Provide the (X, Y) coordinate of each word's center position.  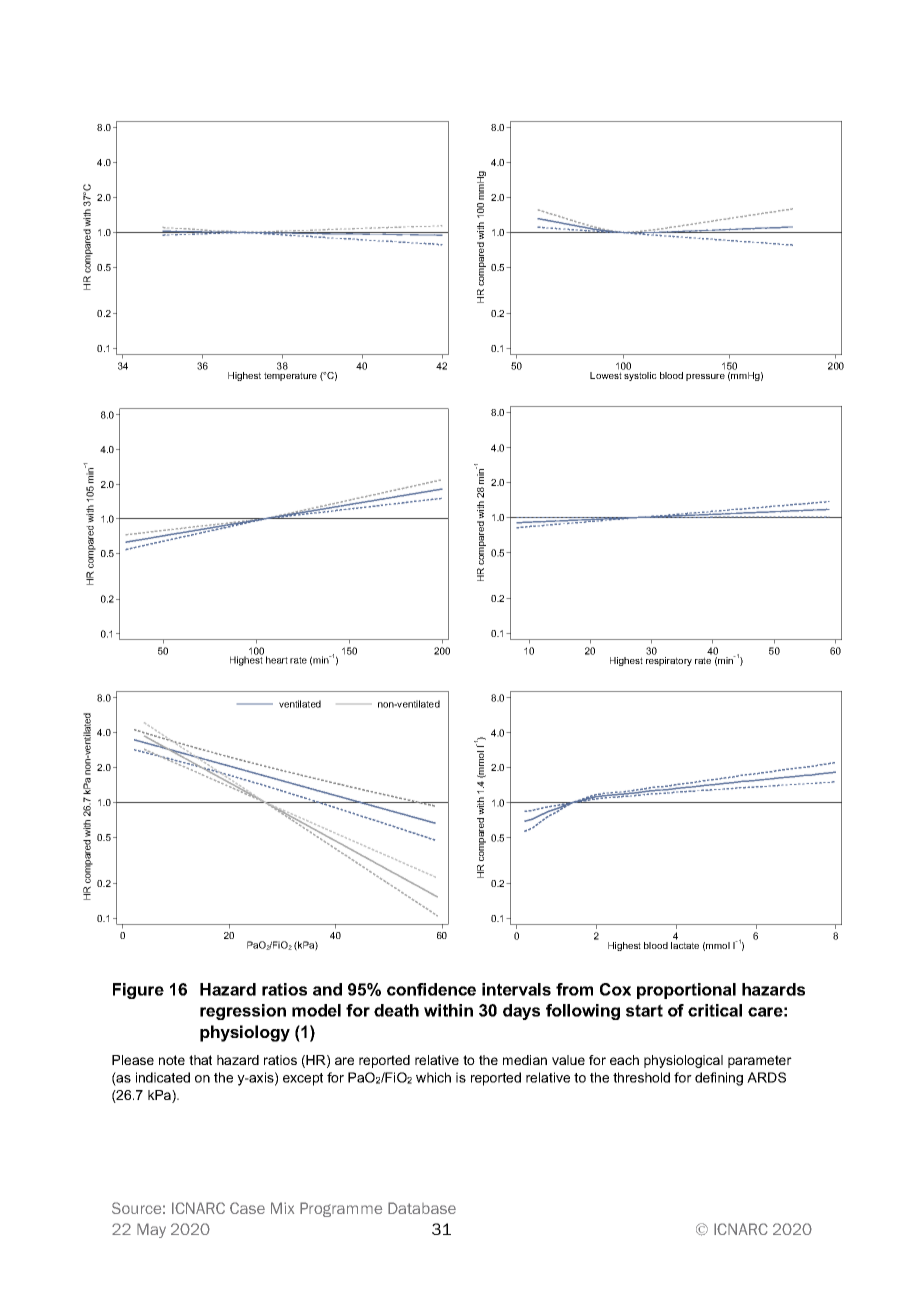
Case (247, 1208)
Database (422, 1208)
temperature (290, 376)
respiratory (669, 660)
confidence (431, 989)
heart (277, 660)
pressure (705, 377)
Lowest (607, 374)
